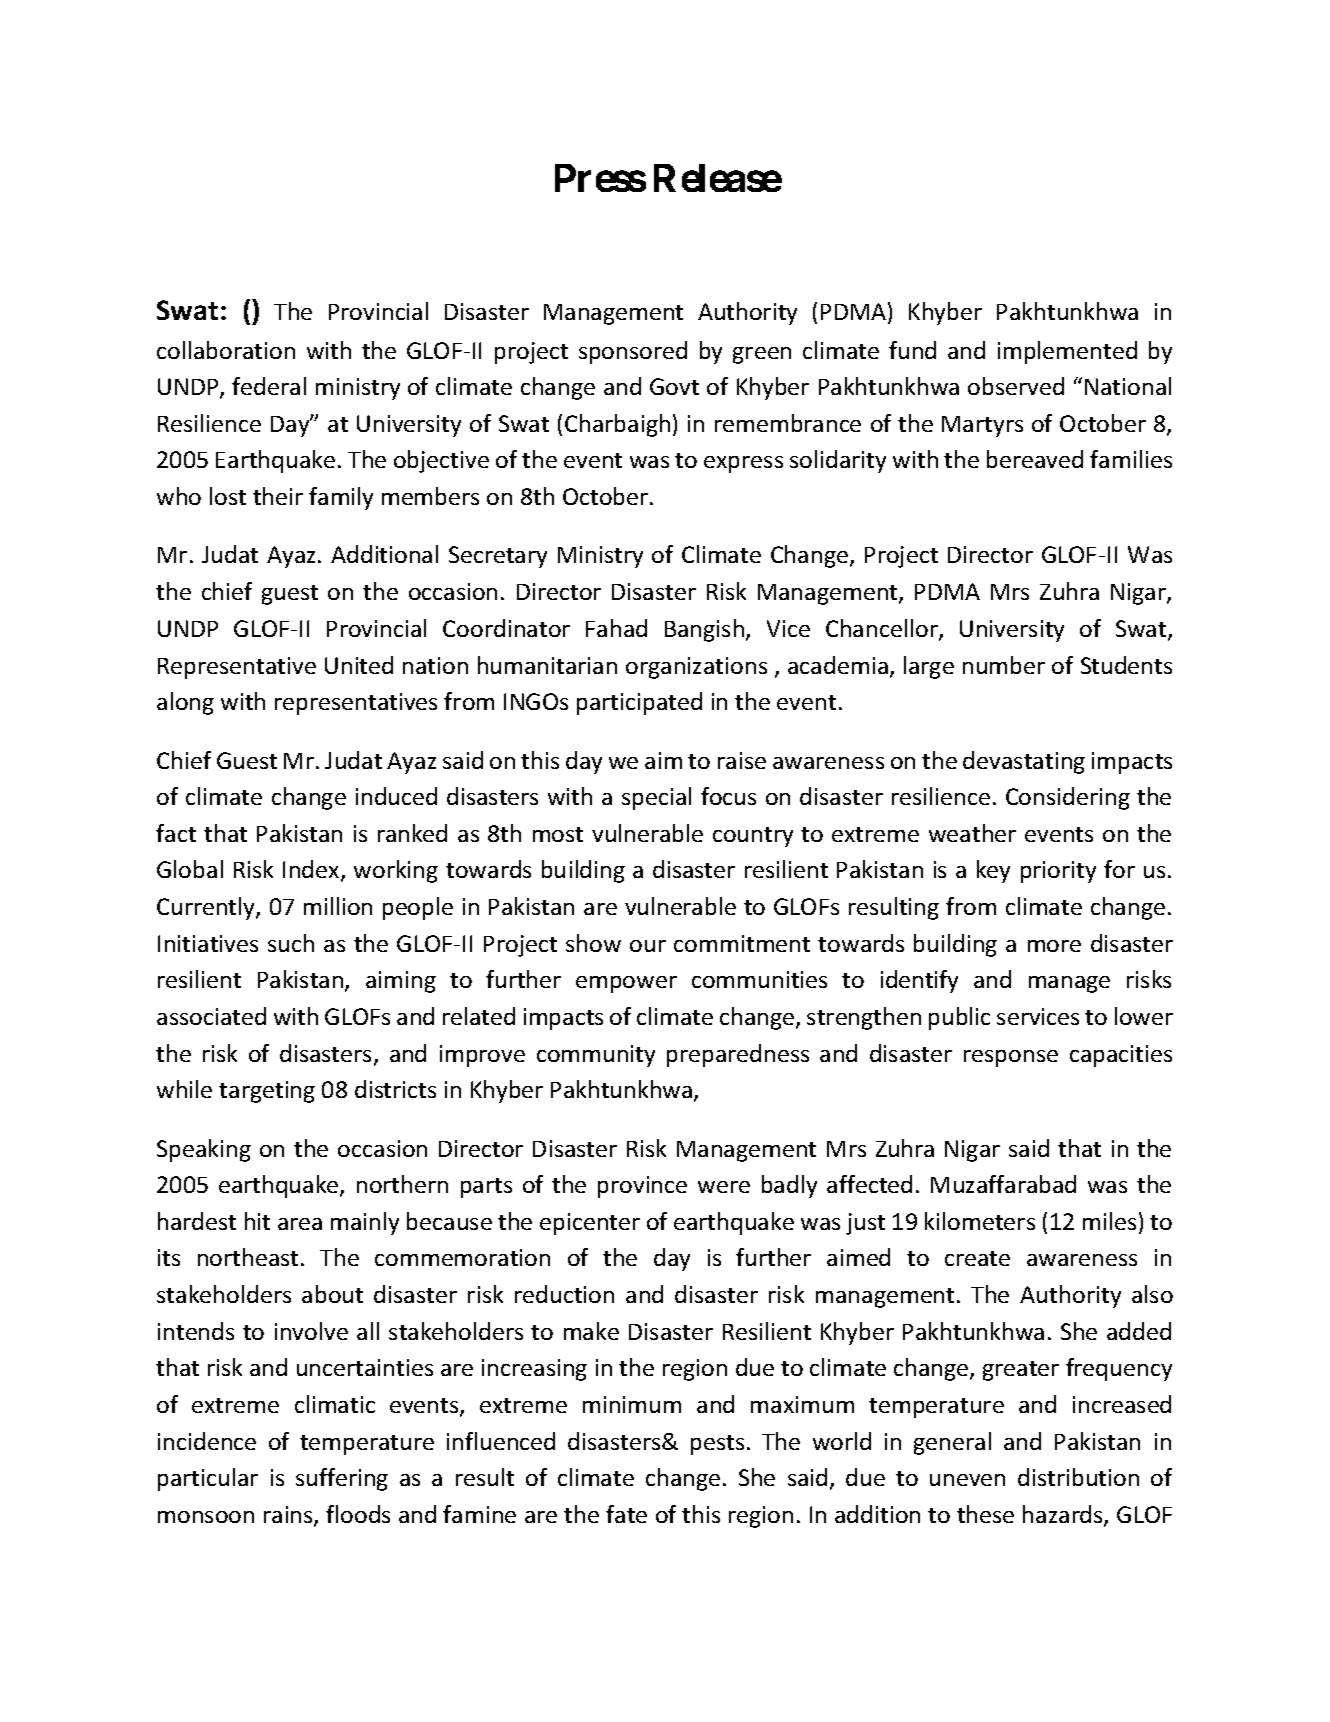 The height and width of the screenshot is (1722, 1330). I want to click on number, so click(1004, 665).
